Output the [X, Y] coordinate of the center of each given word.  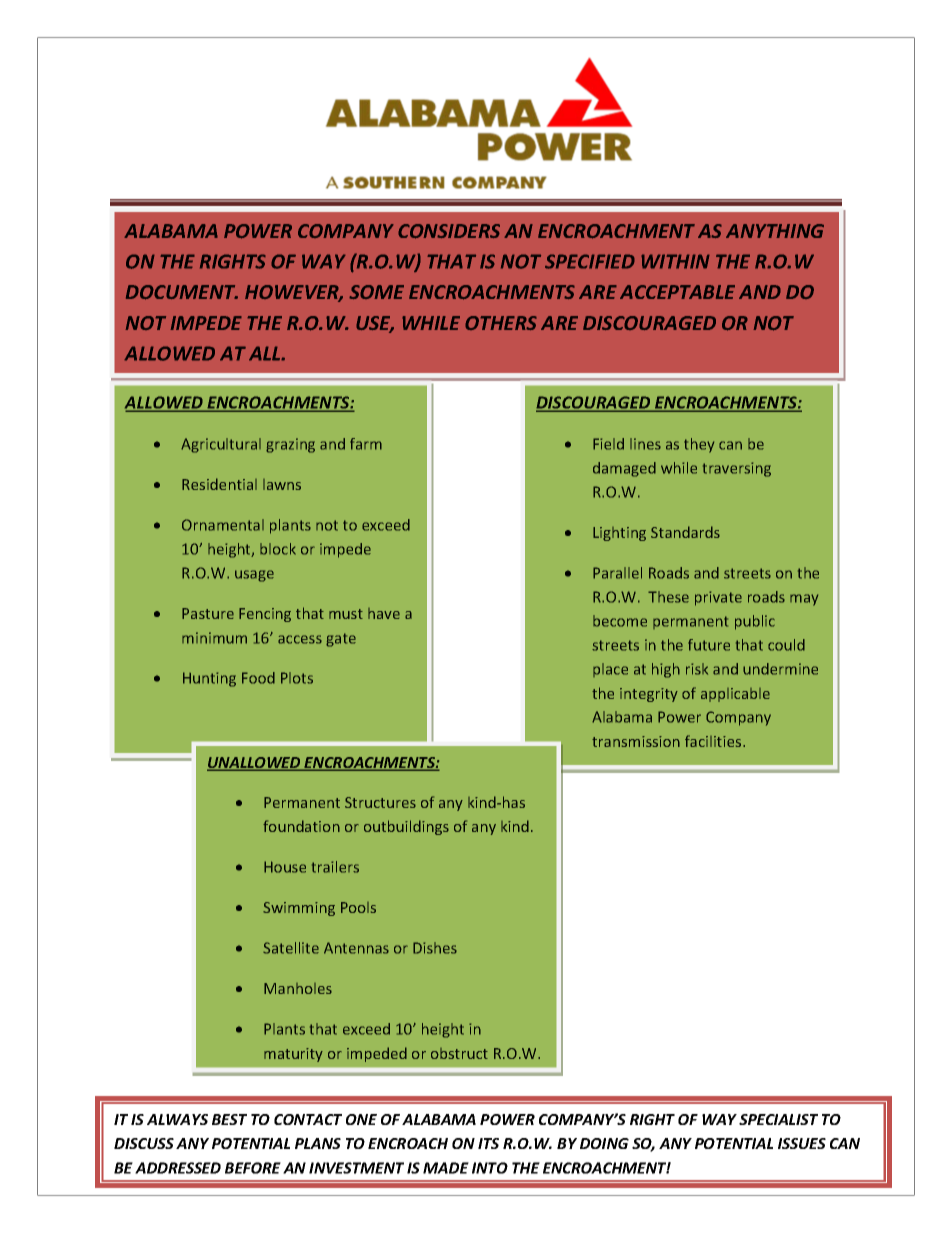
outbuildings [406, 827]
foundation [301, 826]
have [384, 613]
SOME [376, 292]
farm [366, 444]
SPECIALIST [778, 1119]
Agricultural [221, 445]
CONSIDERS [449, 231]
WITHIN [675, 261]
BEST [229, 1119]
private [718, 598]
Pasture [208, 613]
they [699, 445]
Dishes [435, 948]
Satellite [291, 948]
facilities [714, 741]
